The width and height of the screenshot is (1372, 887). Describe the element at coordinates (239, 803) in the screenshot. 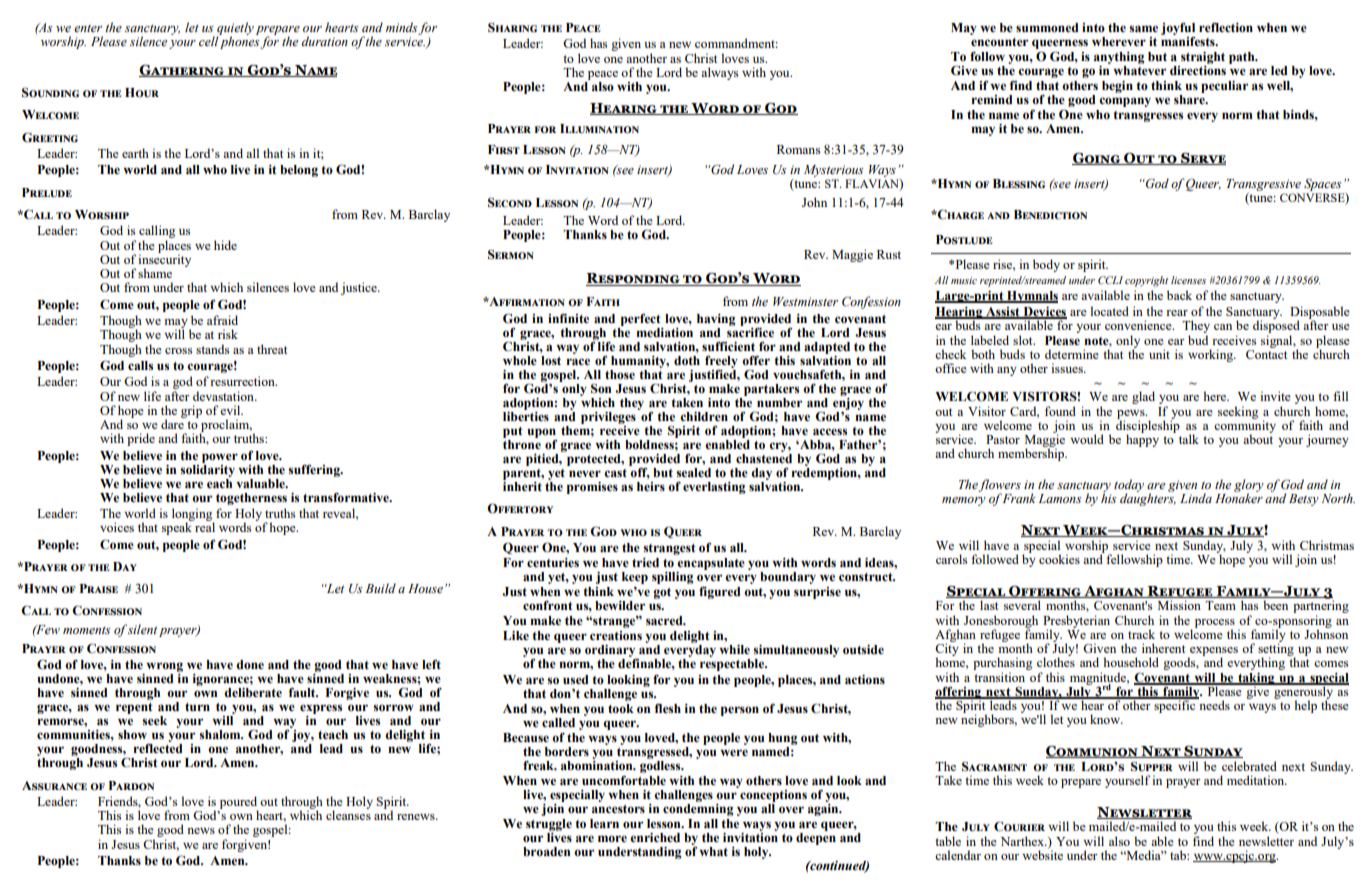

I see `poured` at that location.
